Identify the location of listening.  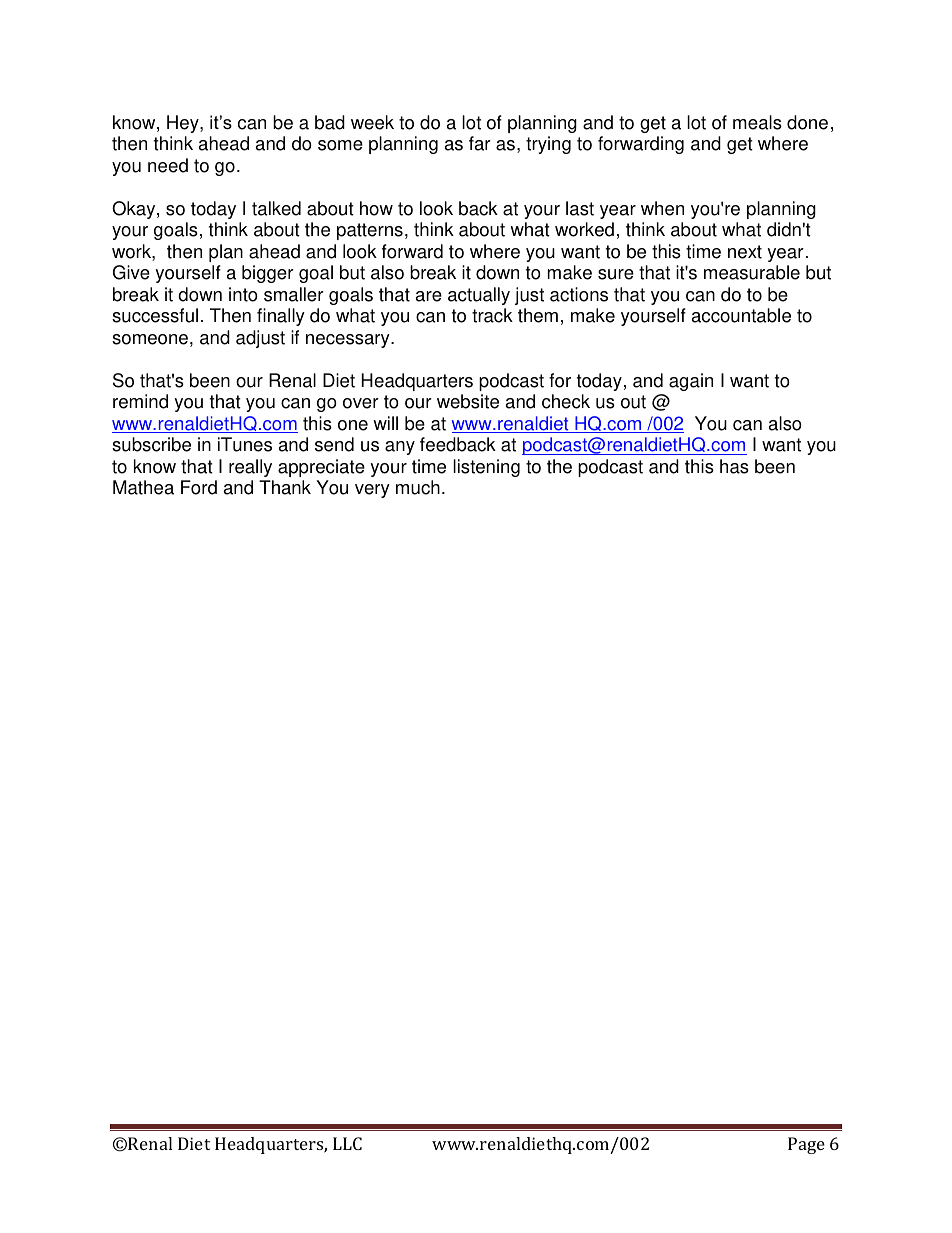
(486, 468).
